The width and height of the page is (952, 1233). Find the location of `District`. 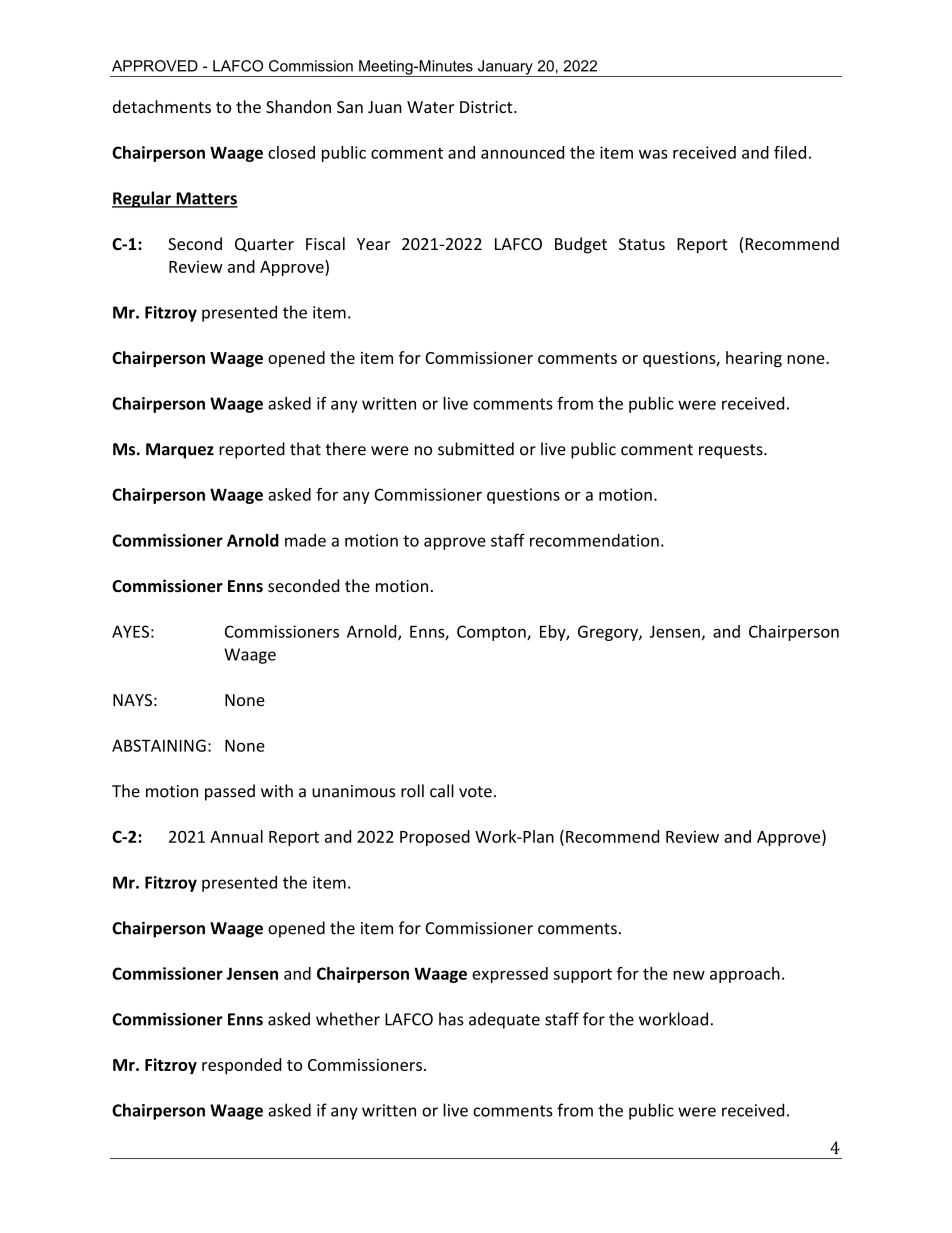

District is located at coordinates (487, 107).
